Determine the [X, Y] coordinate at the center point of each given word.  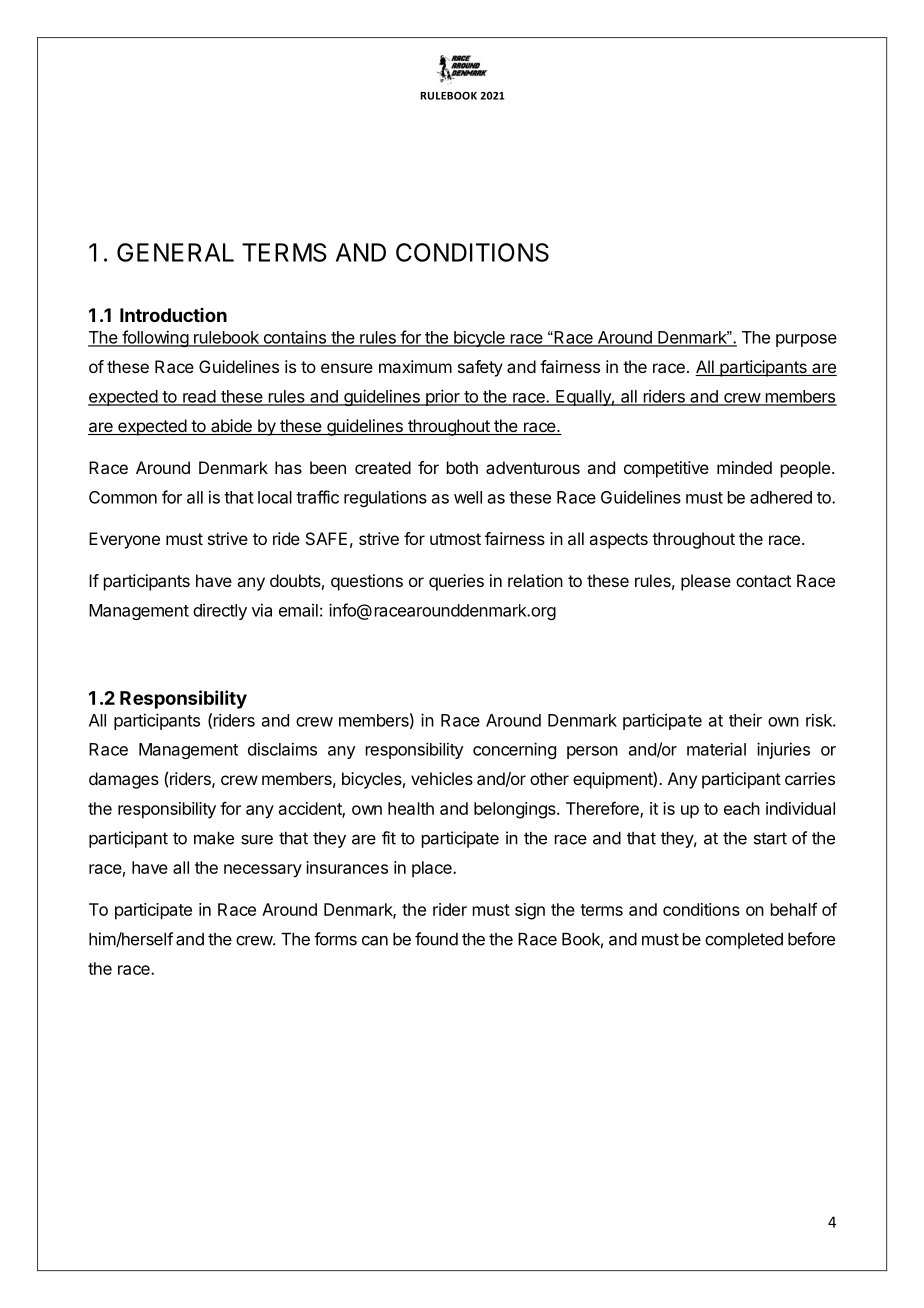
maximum [415, 366]
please [706, 582]
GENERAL [175, 252]
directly [220, 612]
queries [456, 582]
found [436, 939]
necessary [263, 871]
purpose [806, 340]
